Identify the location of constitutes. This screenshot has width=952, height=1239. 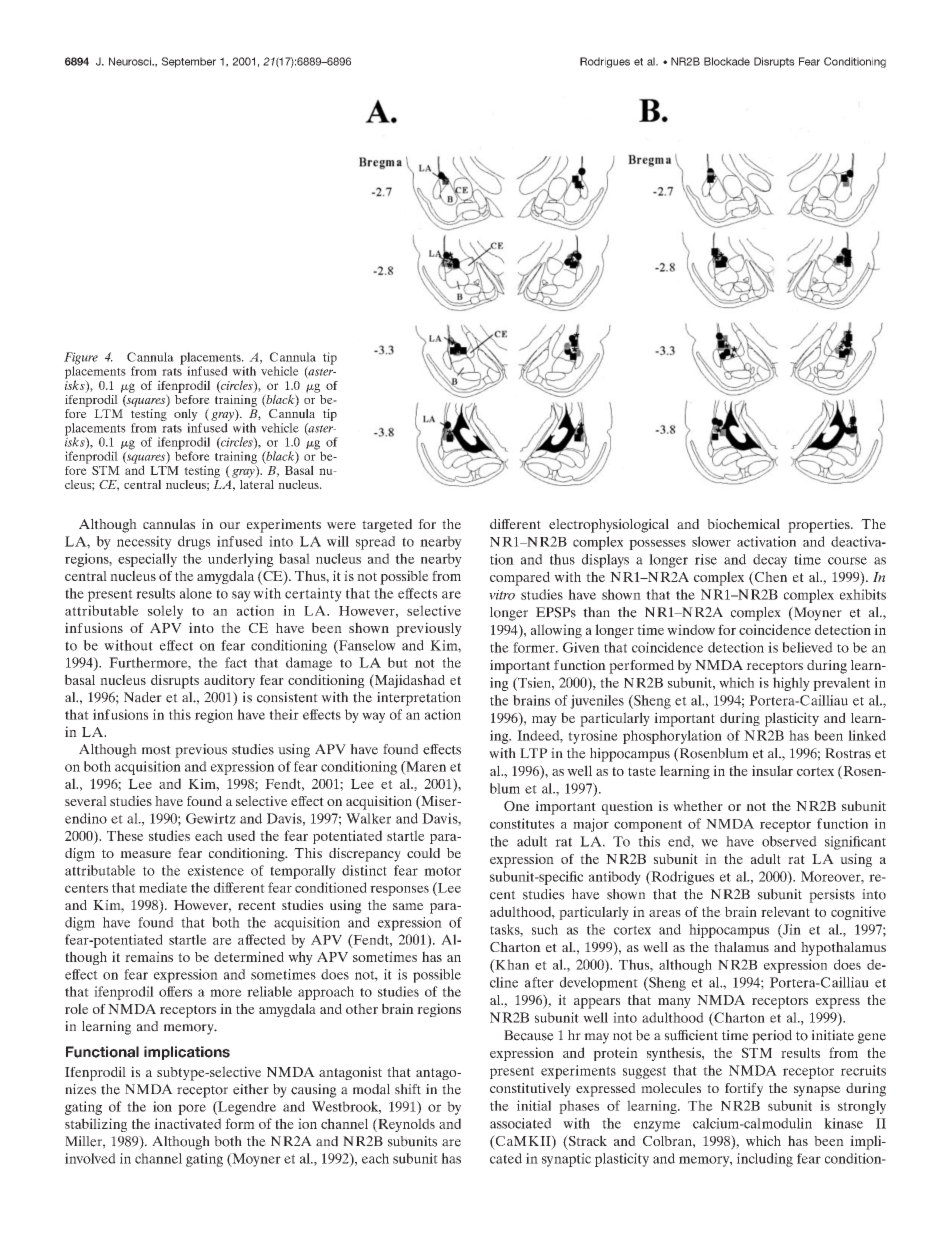
(522, 823).
